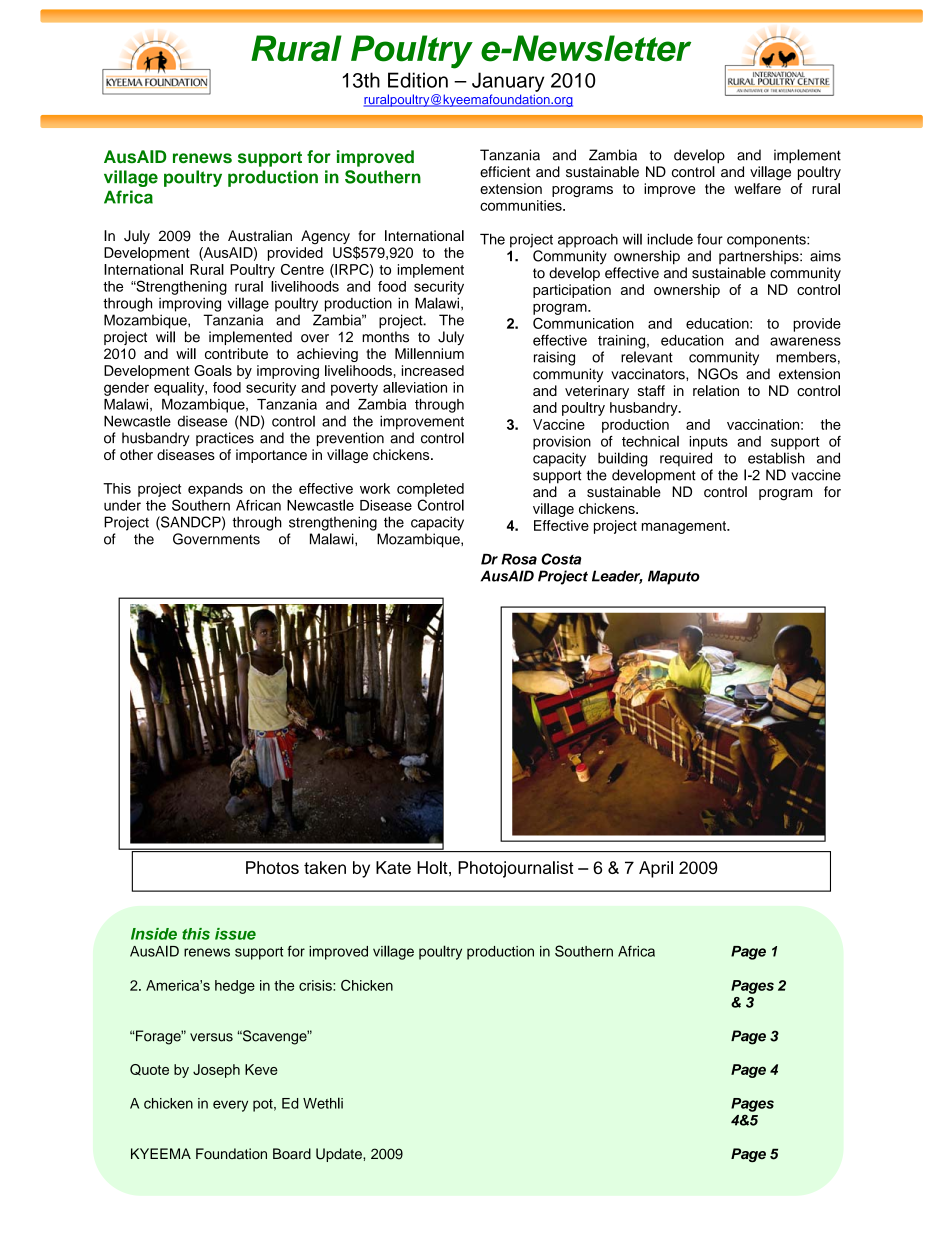 The width and height of the screenshot is (952, 1233). I want to click on welfare, so click(757, 188).
